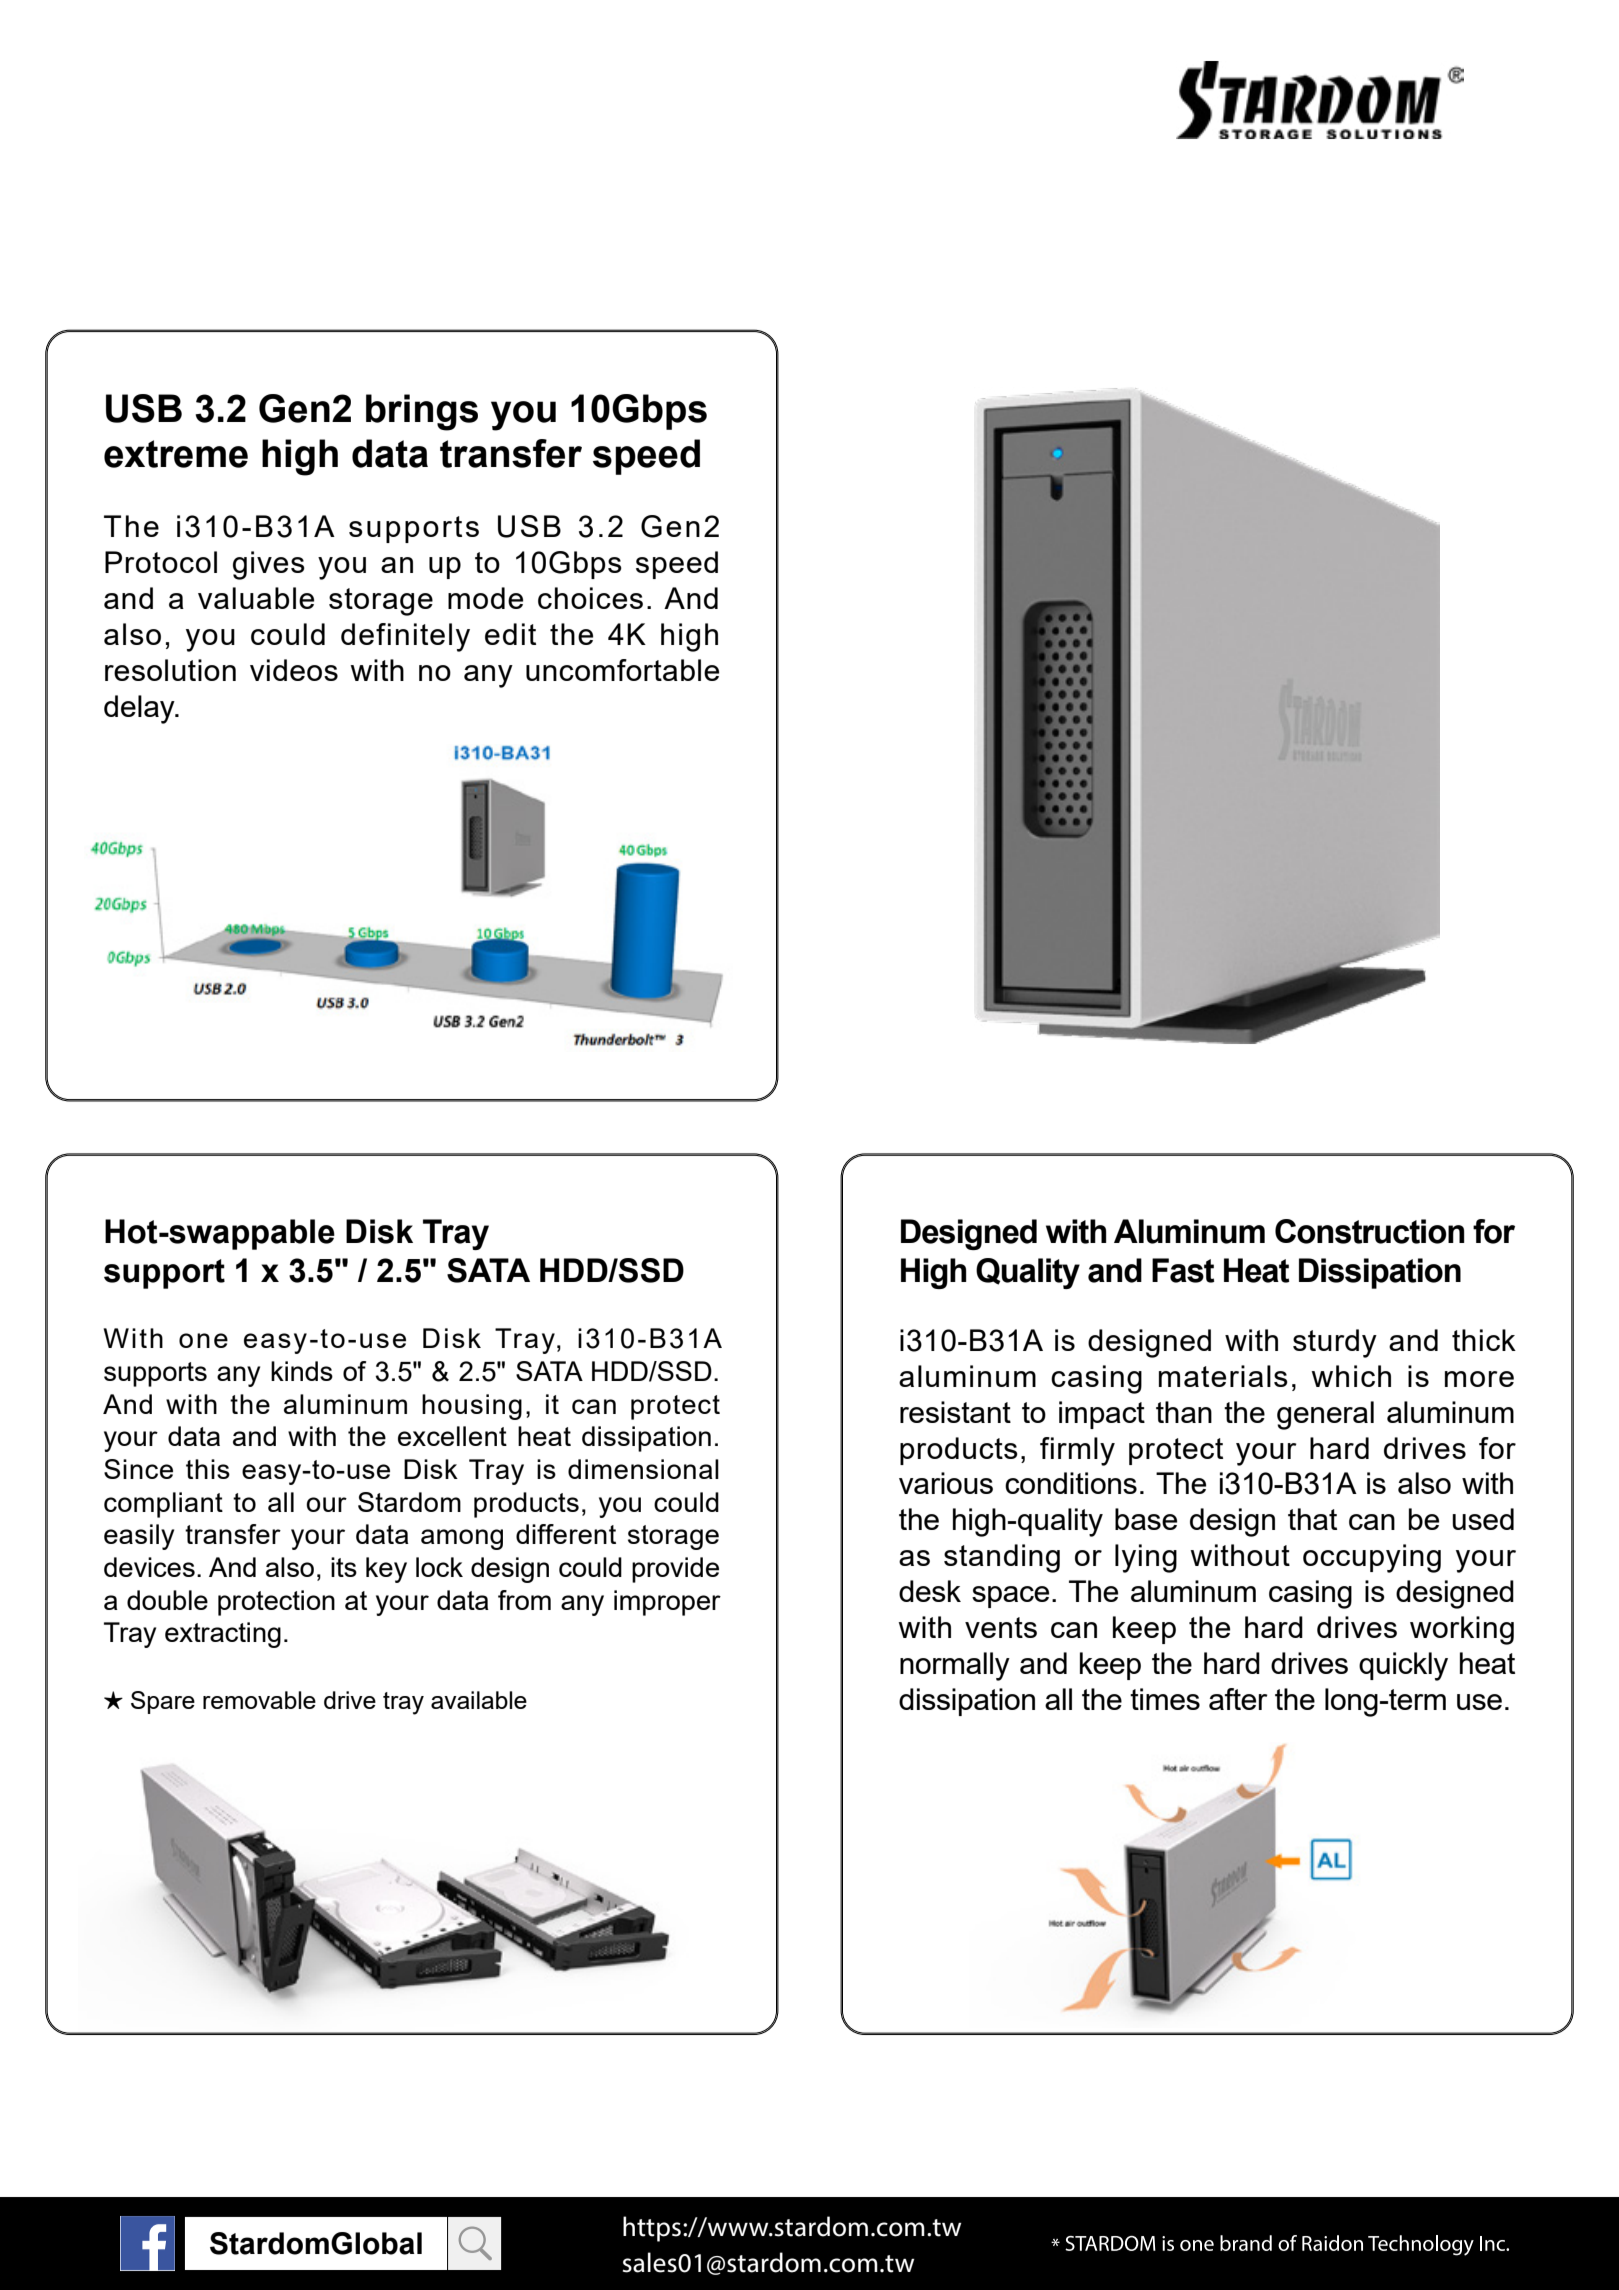 This image has width=1619, height=2290. I want to click on choices, so click(590, 598).
